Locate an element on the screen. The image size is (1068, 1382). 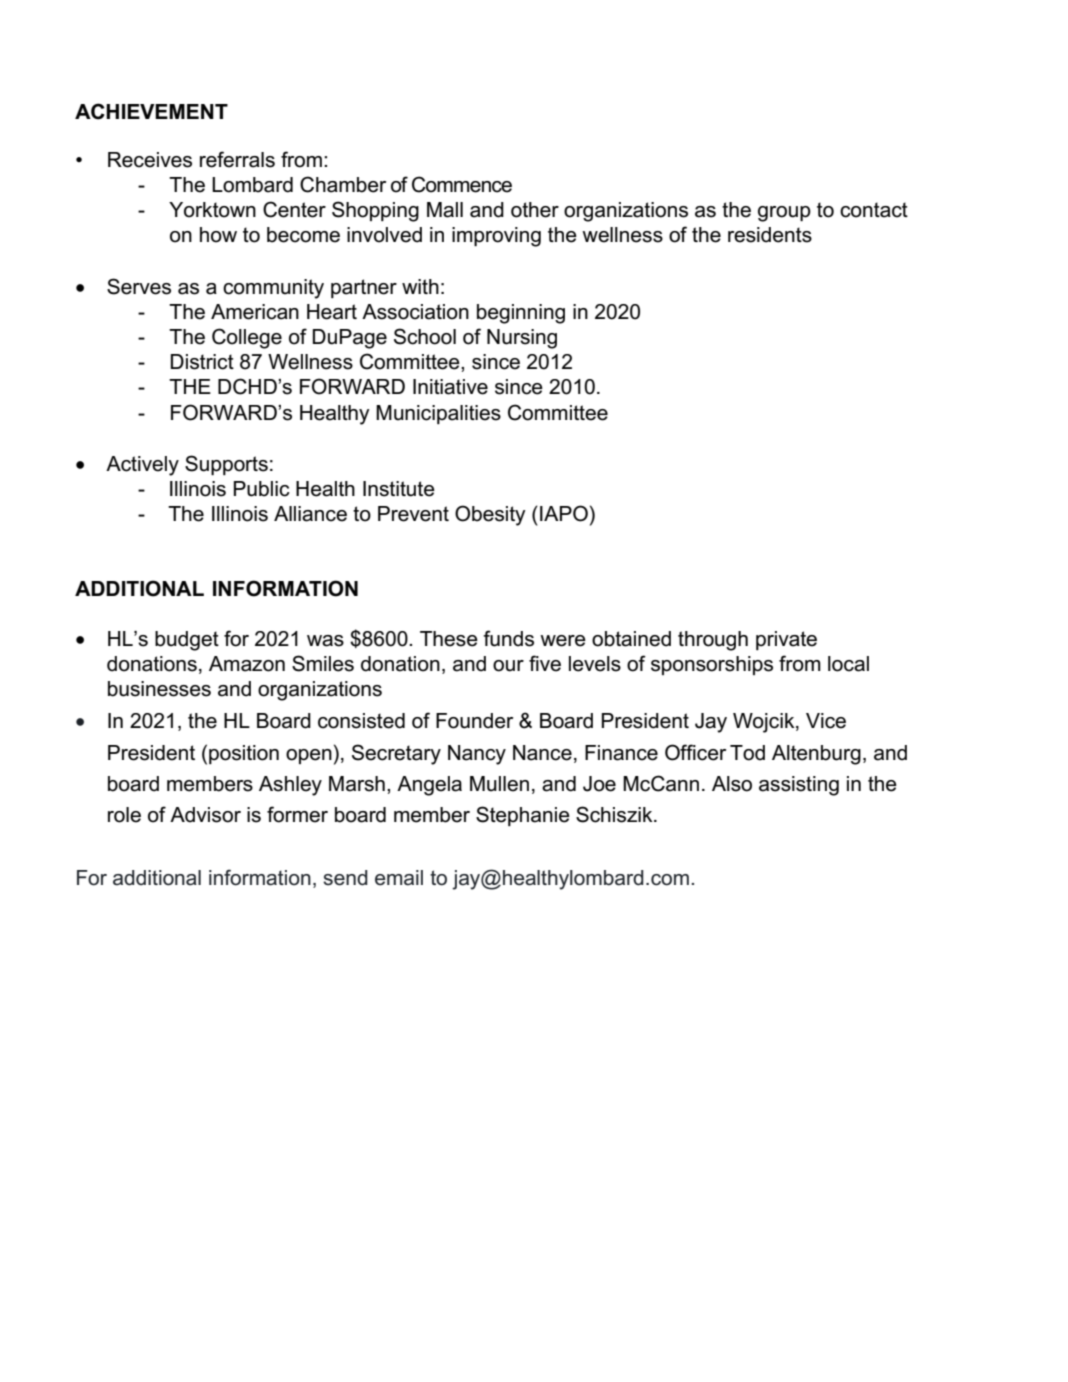
Commence is located at coordinates (462, 184).
